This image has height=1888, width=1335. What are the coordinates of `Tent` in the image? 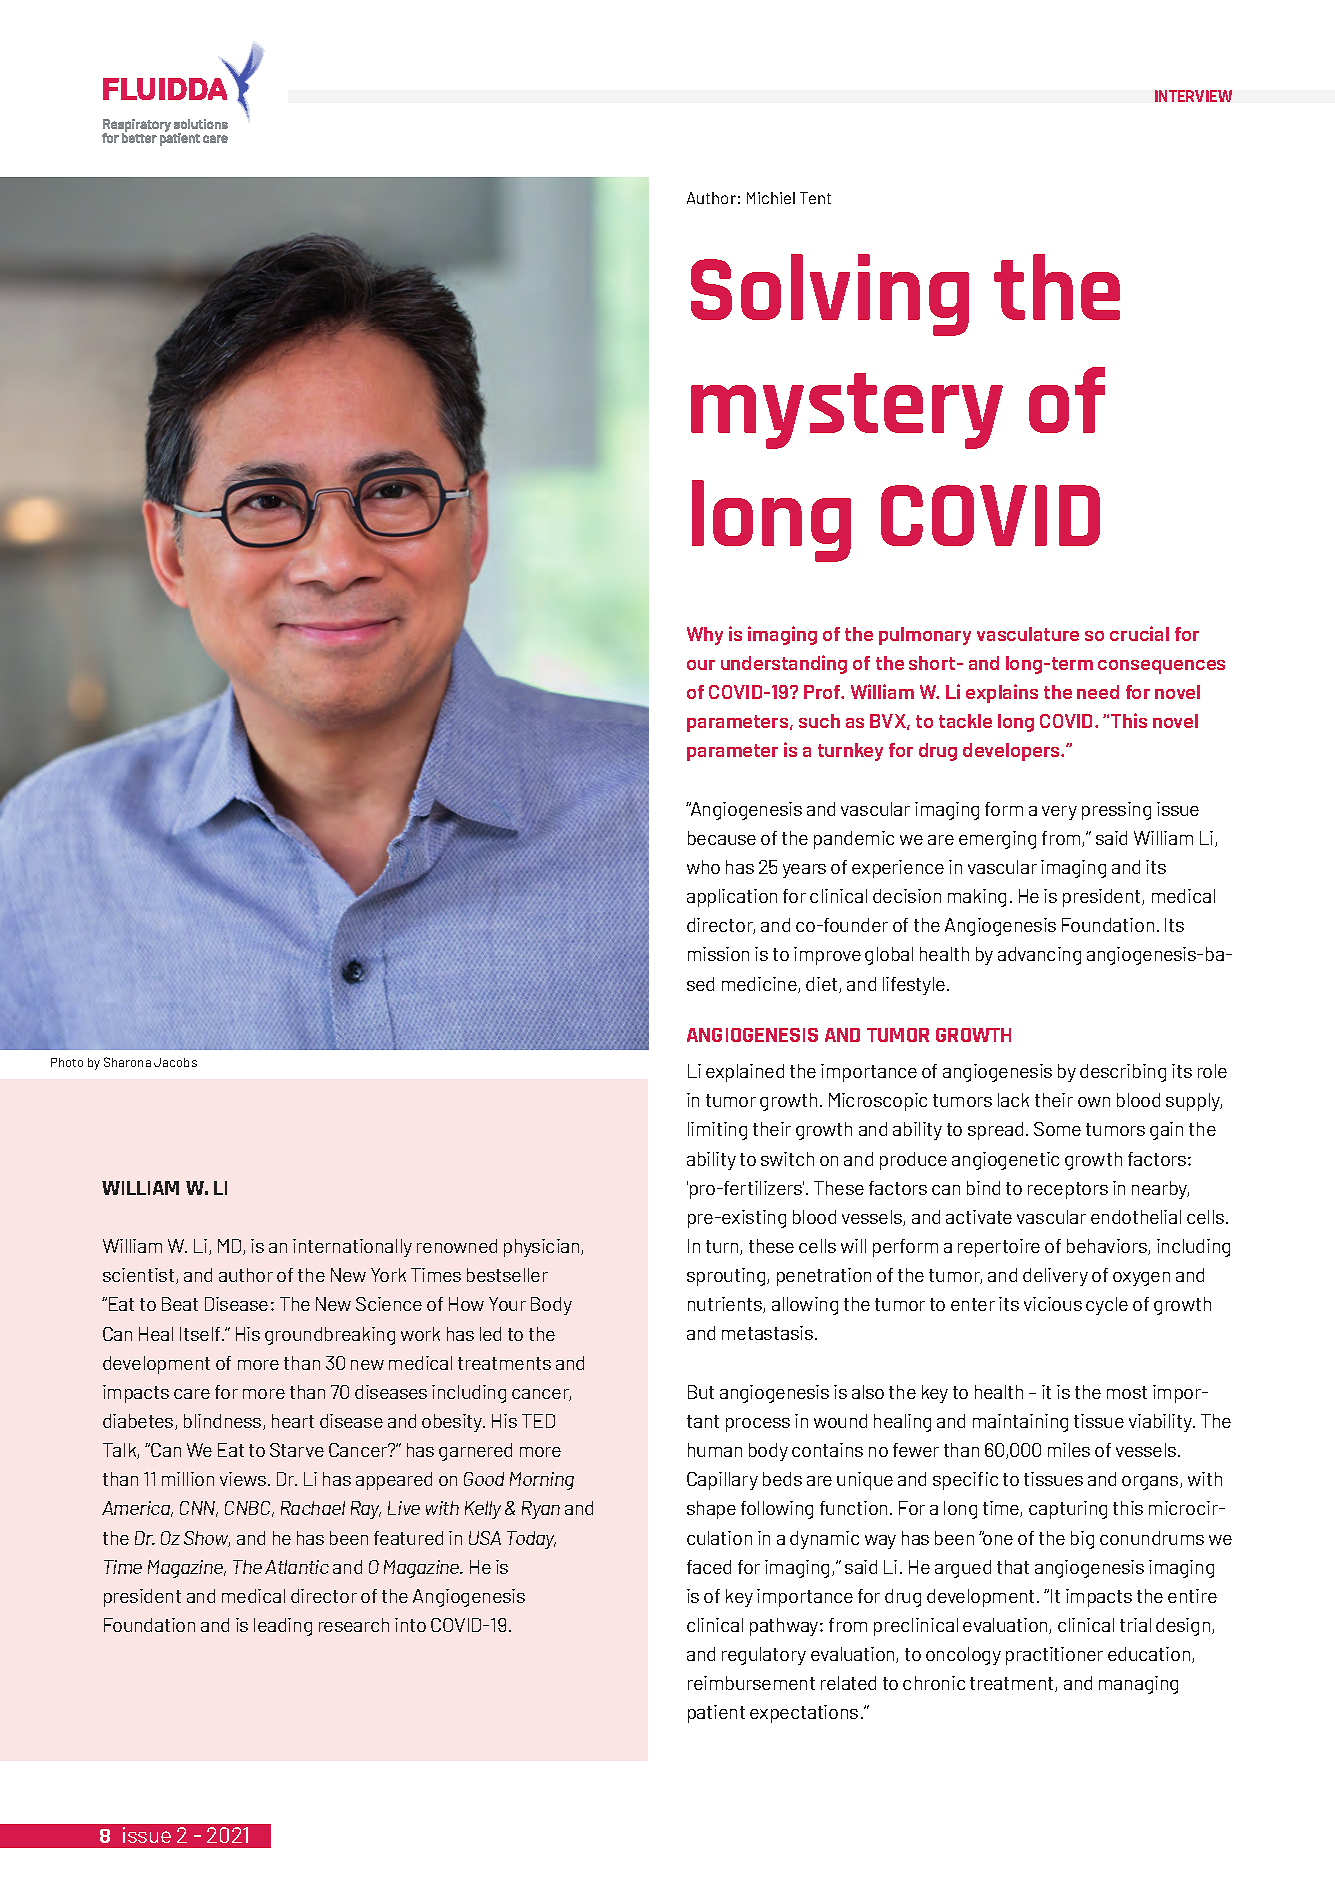 It's located at (815, 198).
